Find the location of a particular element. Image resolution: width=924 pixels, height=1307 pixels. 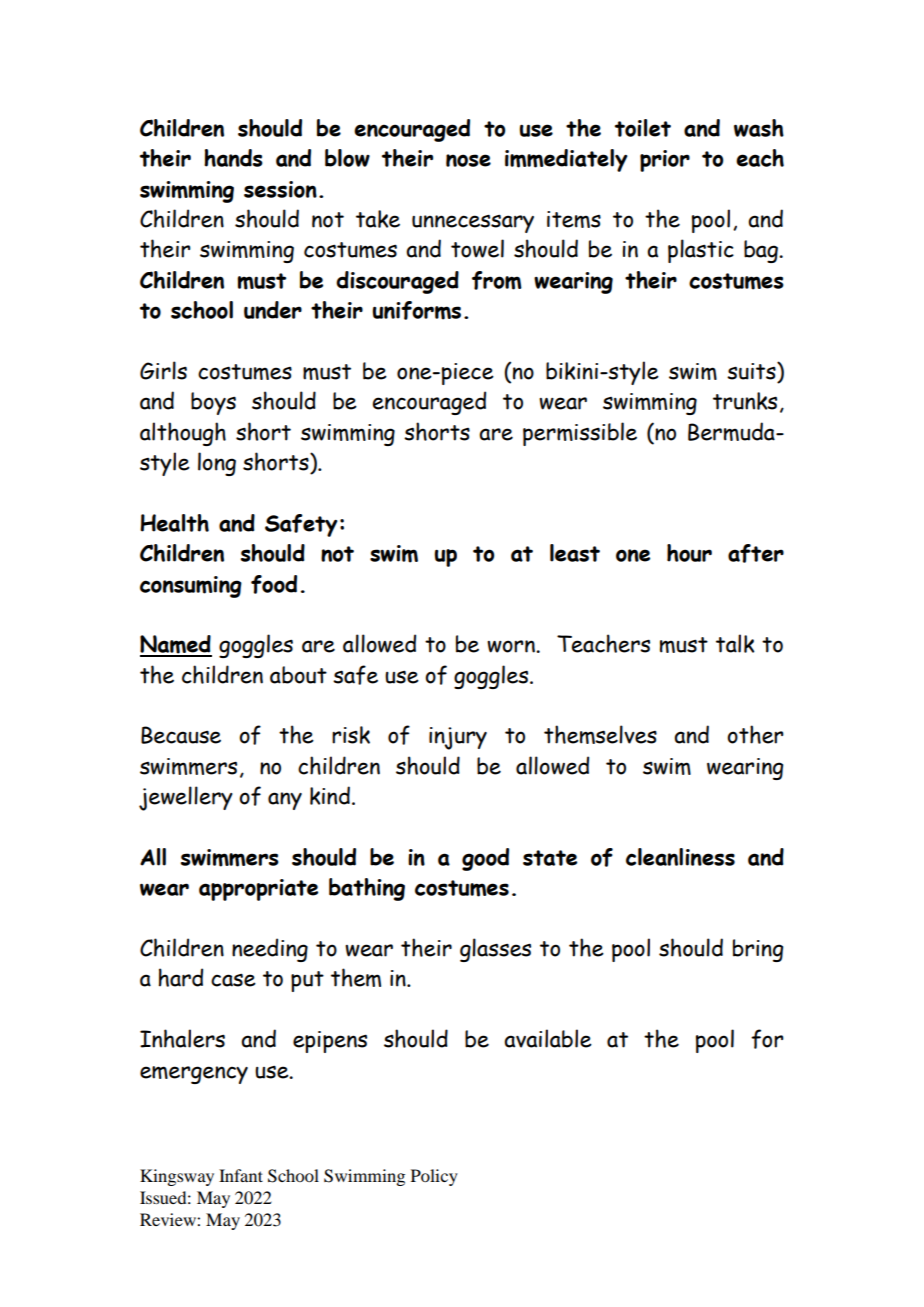

good is located at coordinates (485, 859).
